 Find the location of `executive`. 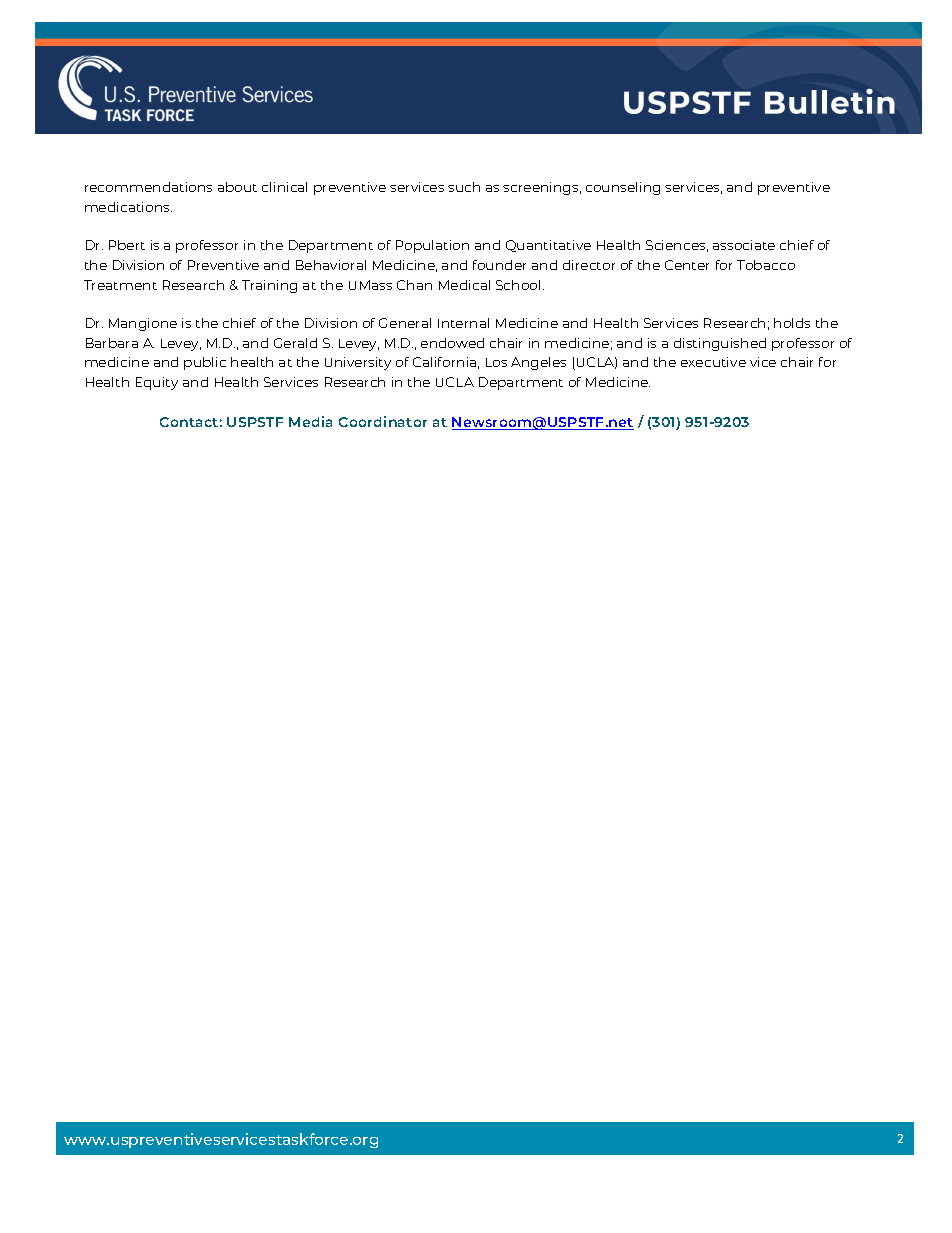

executive is located at coordinates (713, 362).
